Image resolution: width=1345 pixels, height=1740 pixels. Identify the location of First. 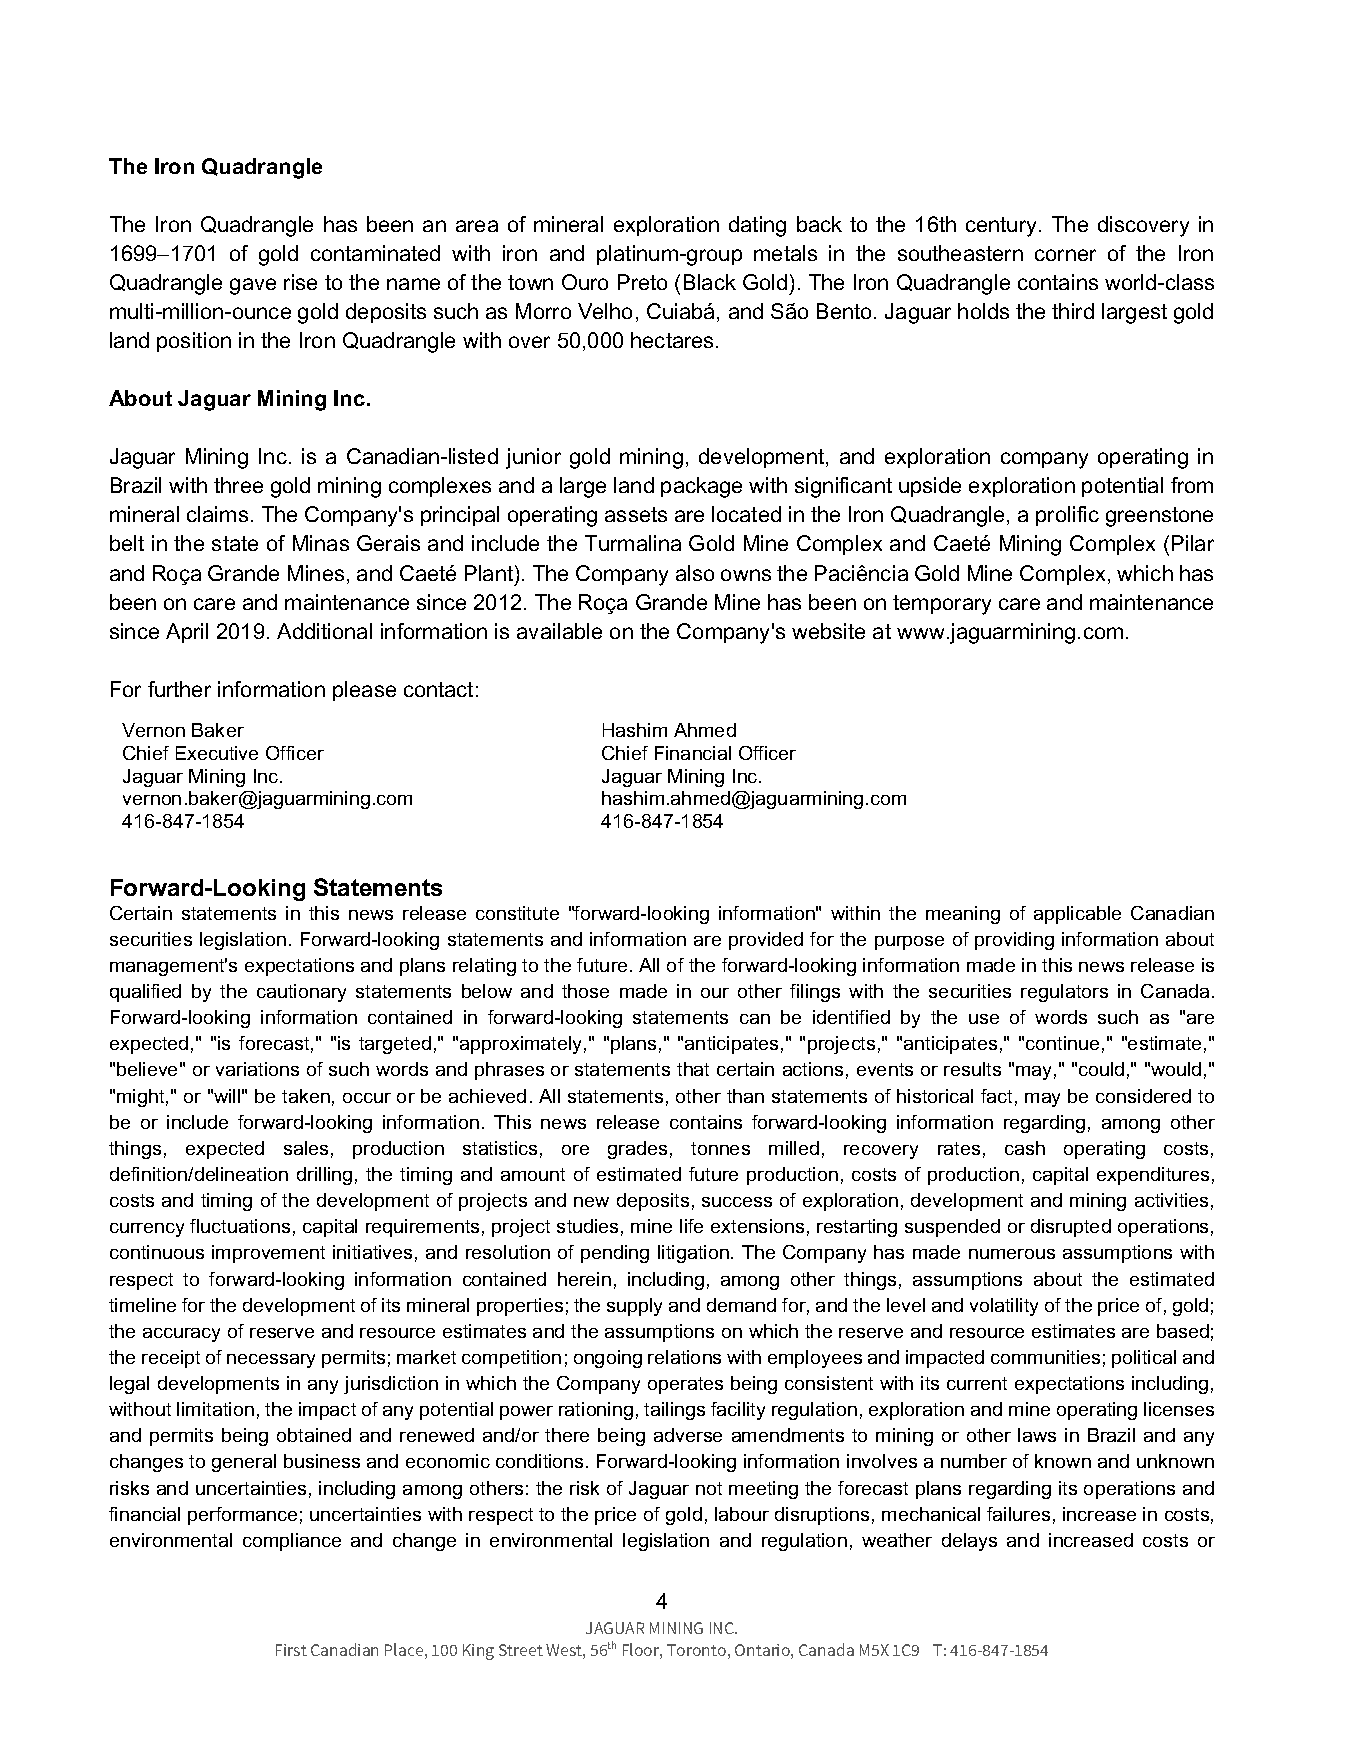
(291, 1650).
